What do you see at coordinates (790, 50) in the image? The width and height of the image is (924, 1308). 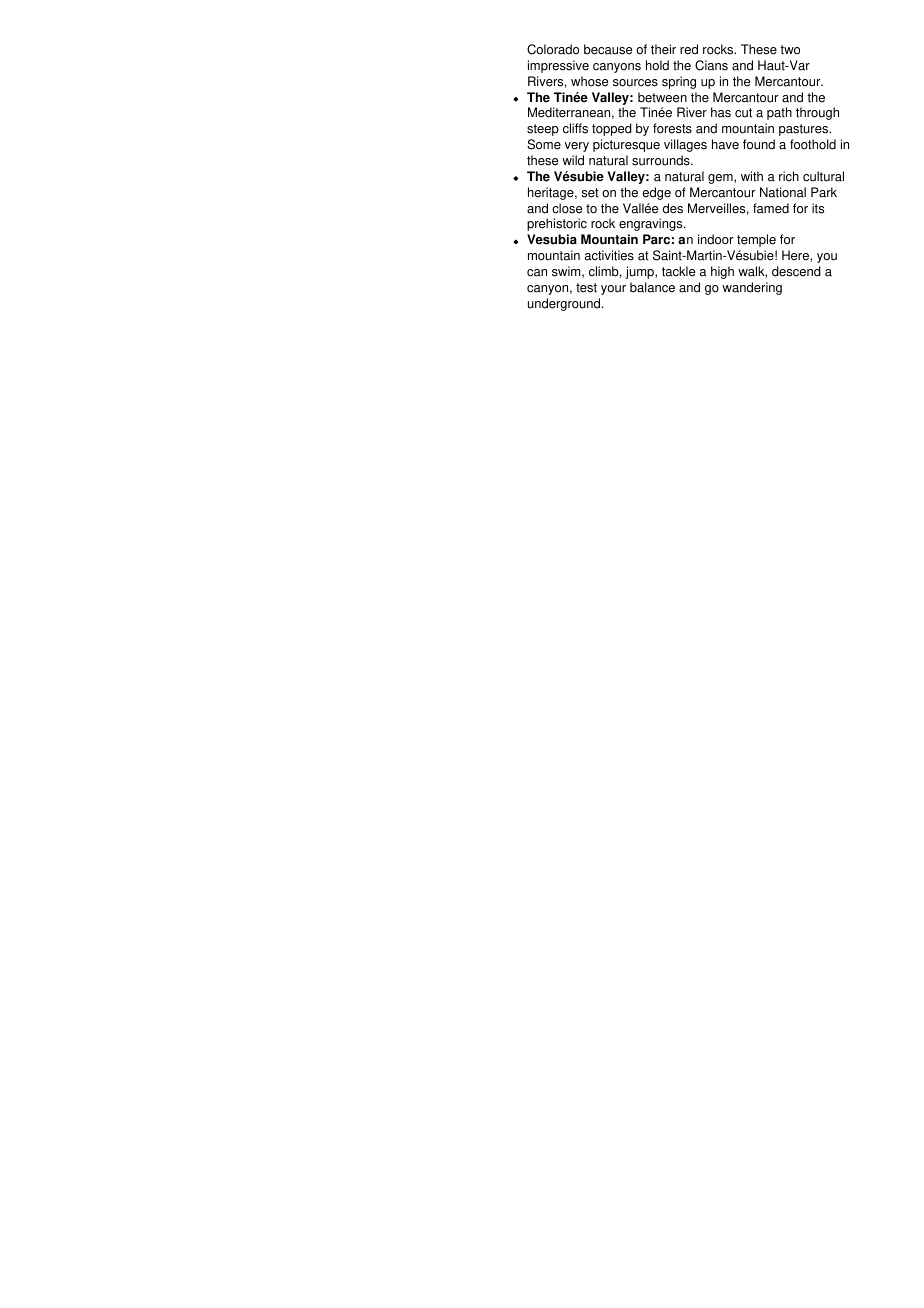 I see `two` at bounding box center [790, 50].
